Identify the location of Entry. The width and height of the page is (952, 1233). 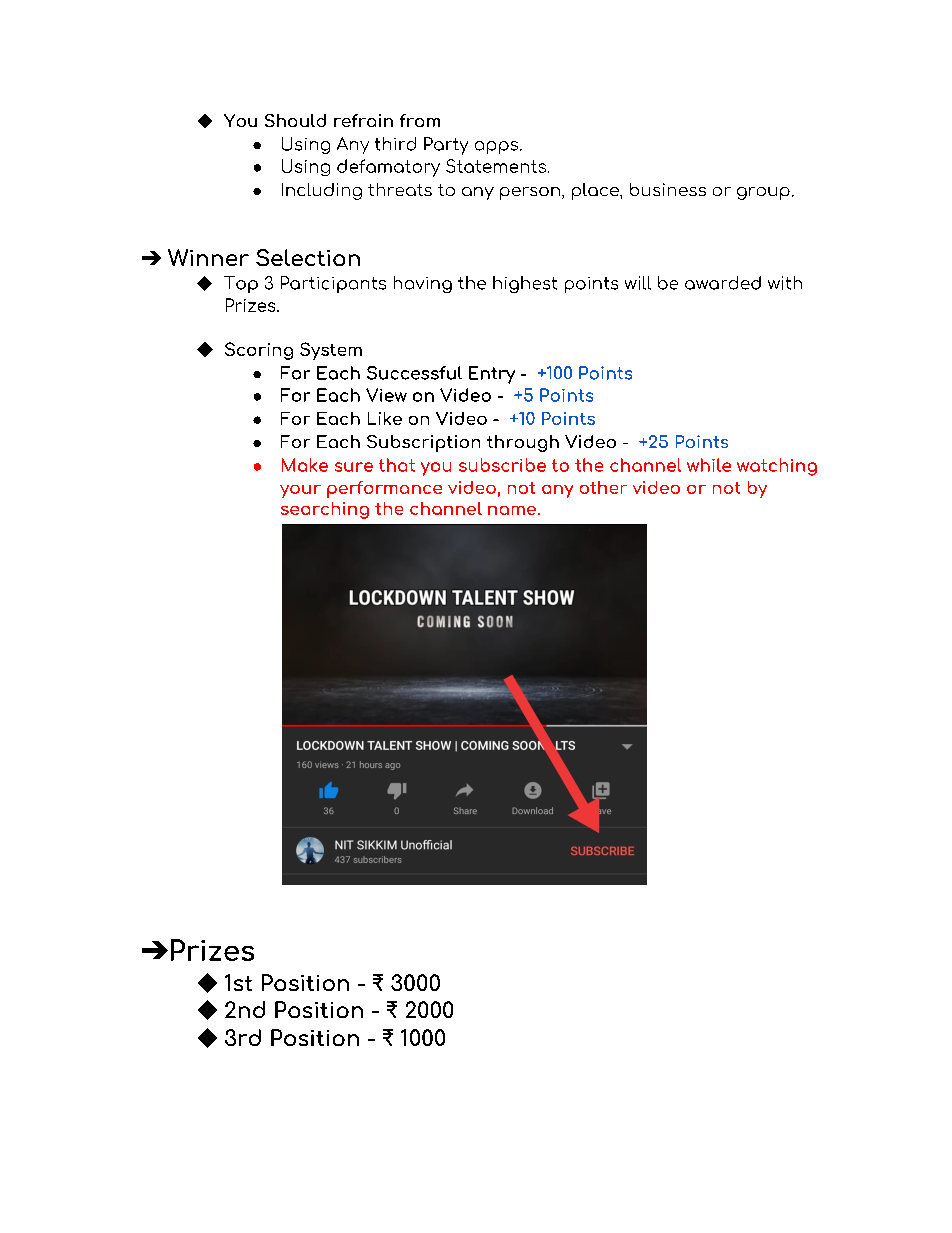
(492, 375).
